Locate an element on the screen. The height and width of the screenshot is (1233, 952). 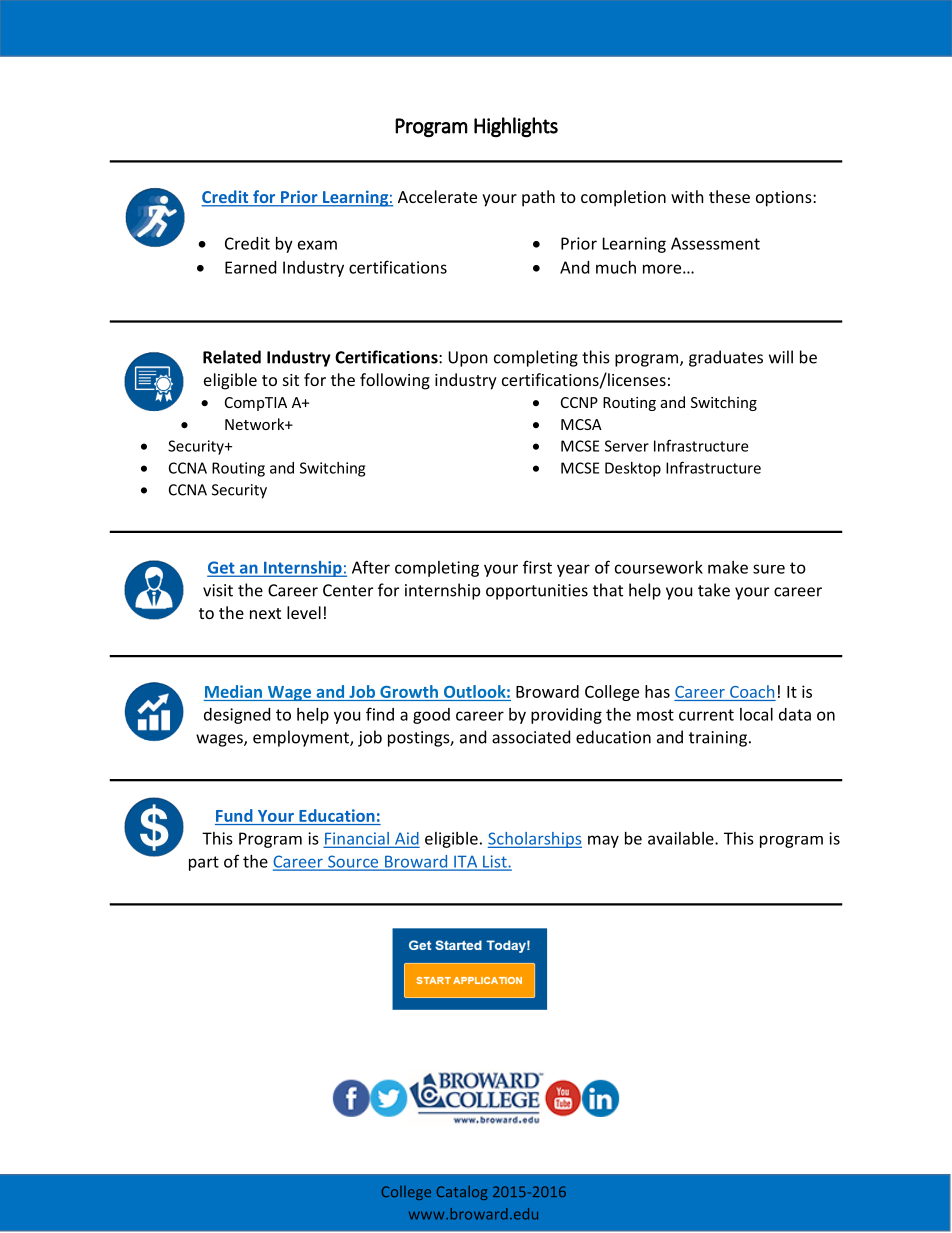
these is located at coordinates (729, 196).
